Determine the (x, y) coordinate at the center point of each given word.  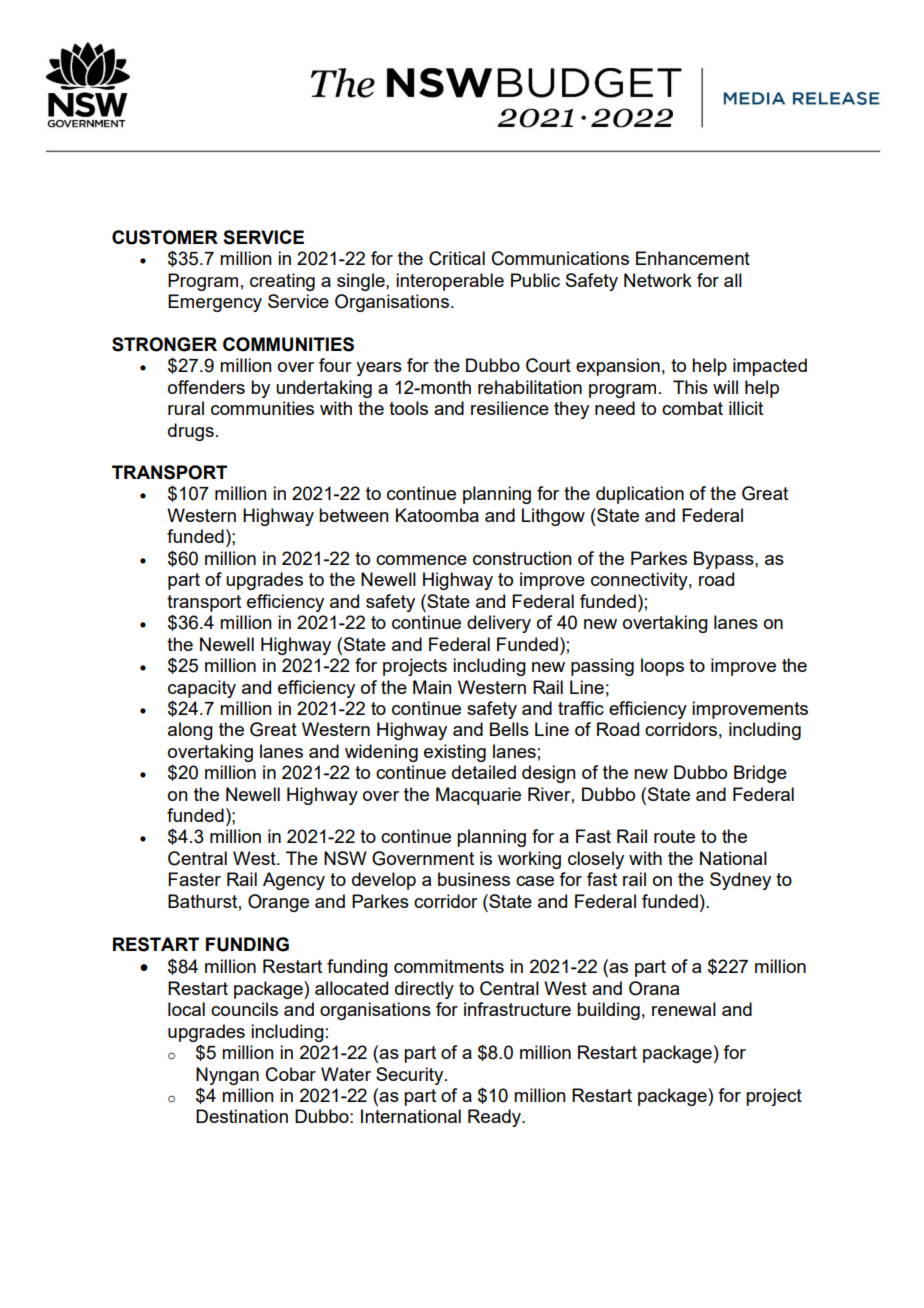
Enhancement (693, 258)
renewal (684, 1009)
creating (282, 282)
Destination (242, 1116)
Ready (496, 1118)
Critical (457, 258)
